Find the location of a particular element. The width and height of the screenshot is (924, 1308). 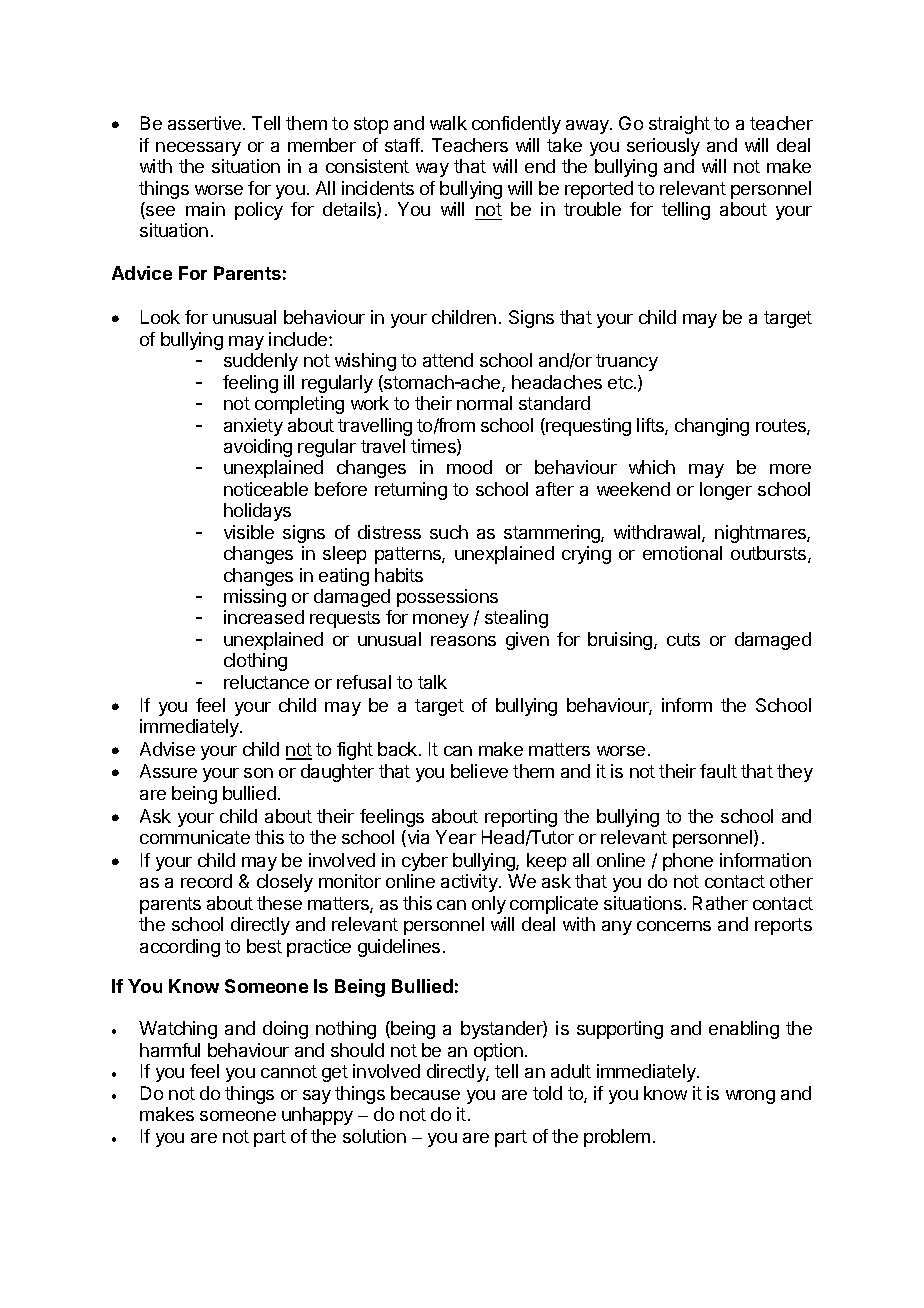

walk is located at coordinates (448, 123).
